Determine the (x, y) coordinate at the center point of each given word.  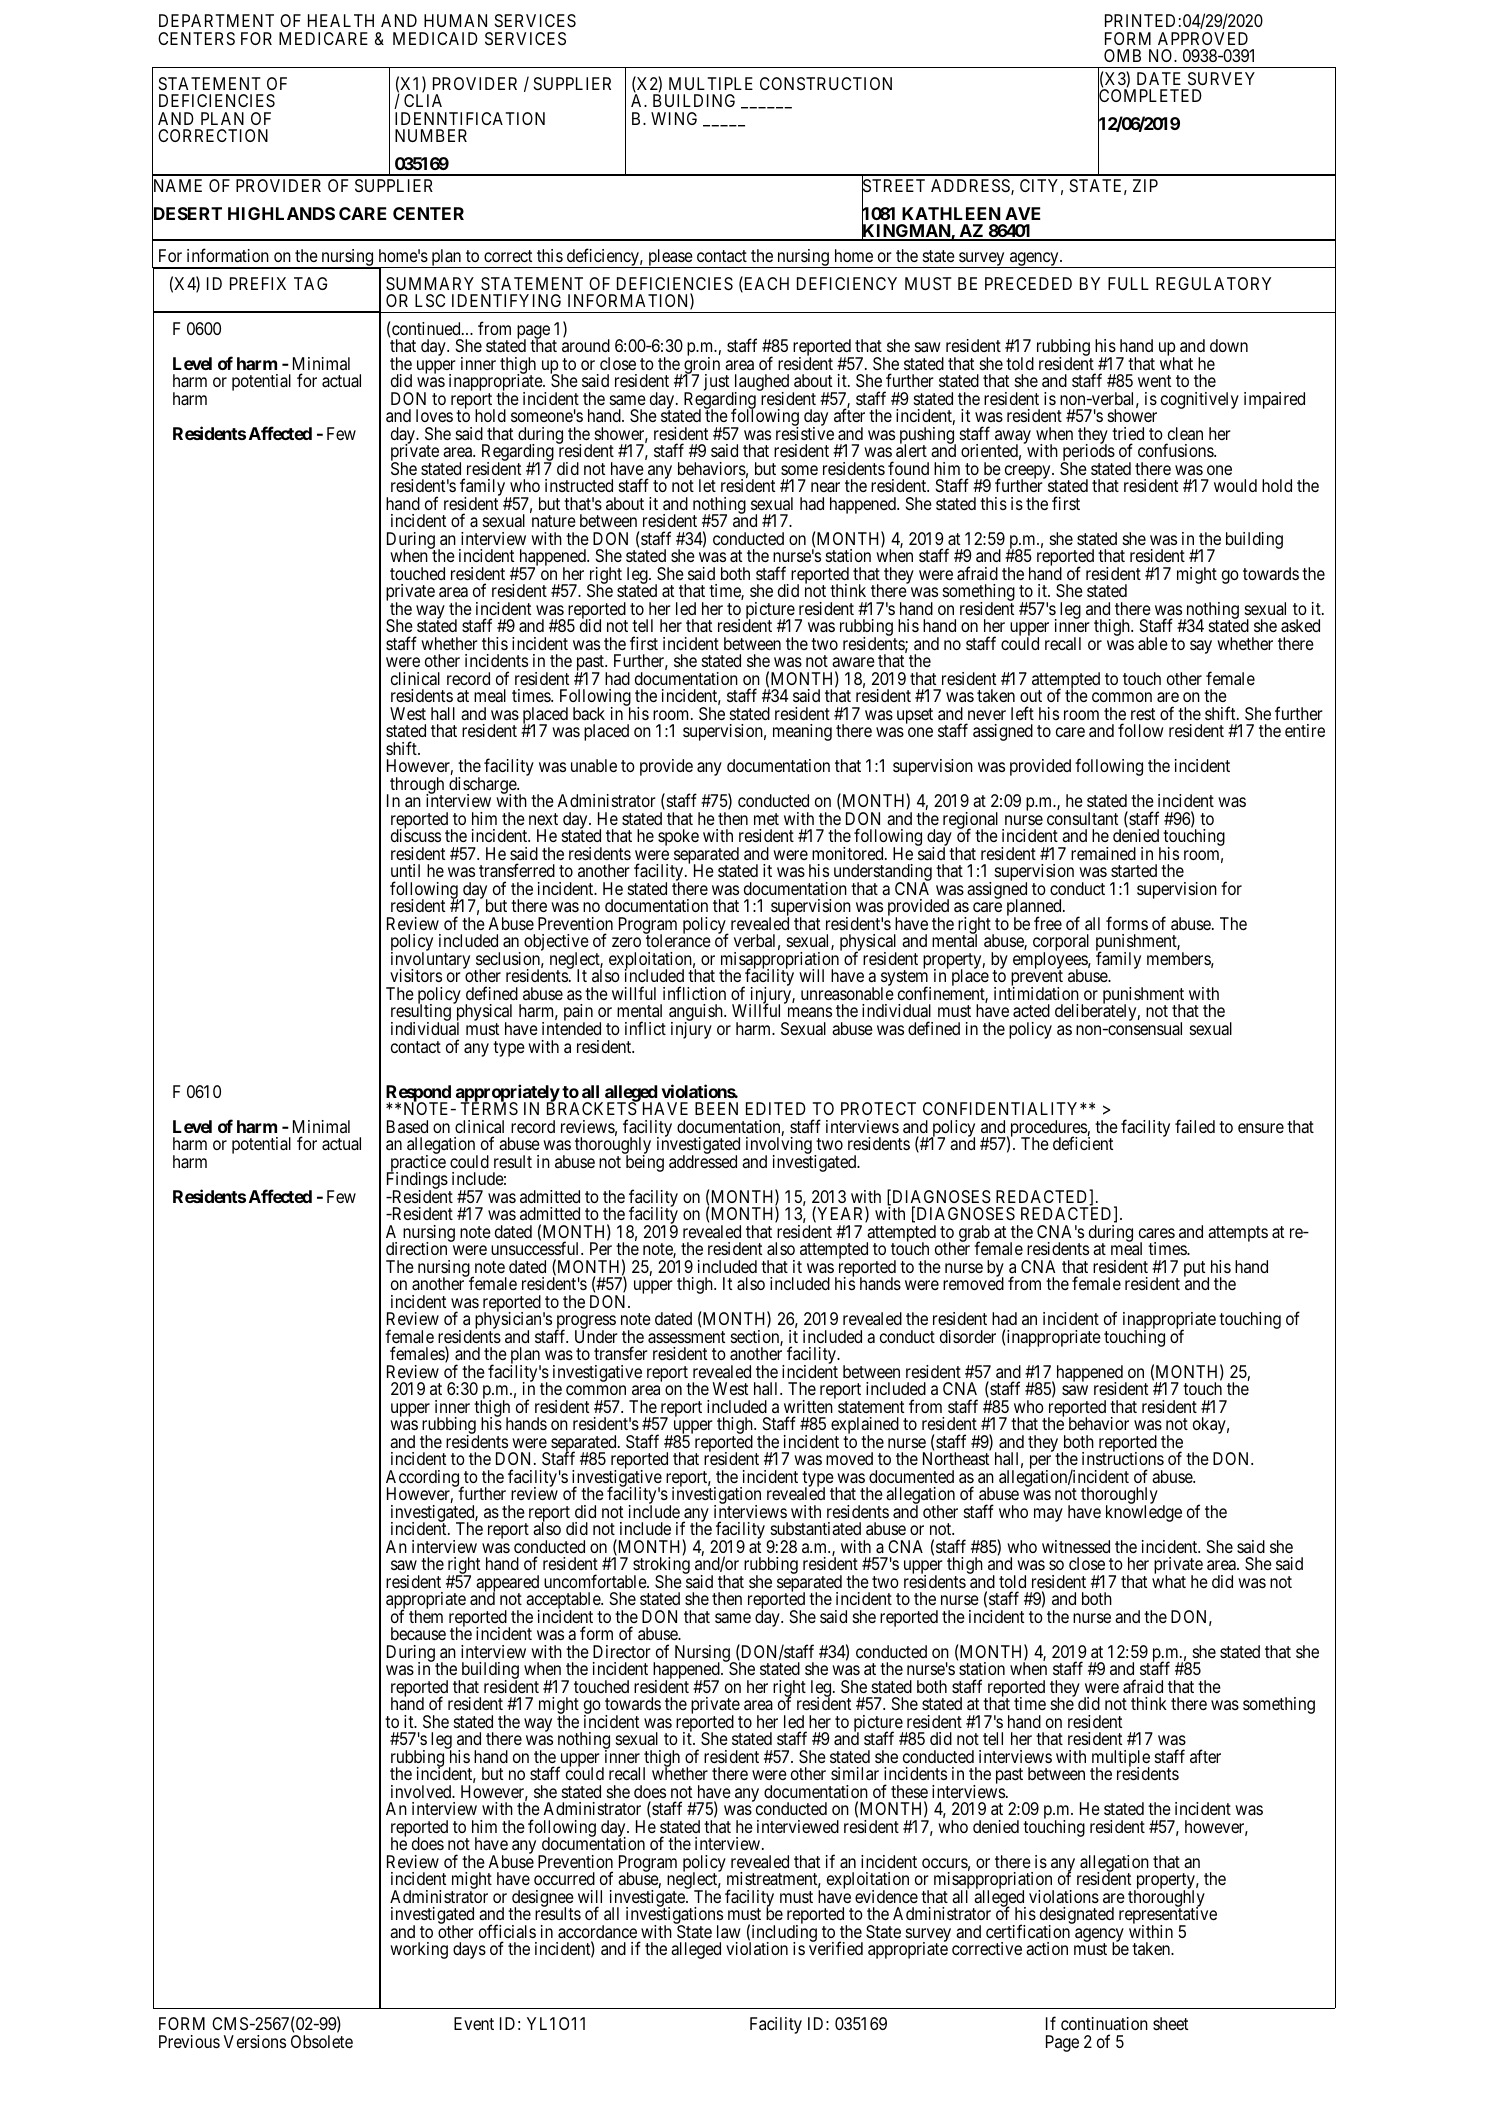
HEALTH (341, 20)
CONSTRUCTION (826, 83)
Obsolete (322, 2041)
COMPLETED (1150, 96)
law (729, 1931)
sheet (1170, 2023)
